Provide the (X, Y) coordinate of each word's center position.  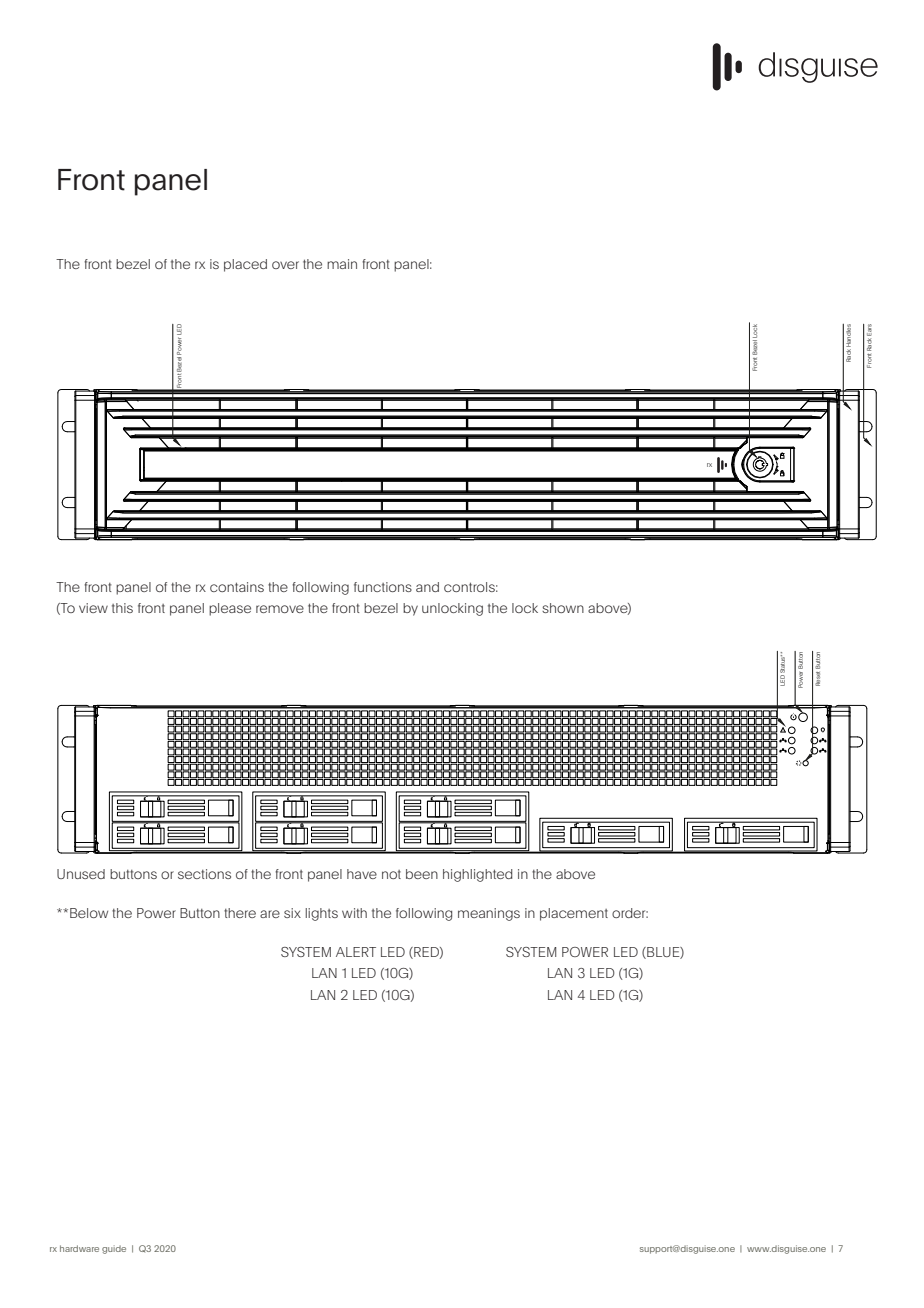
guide (114, 1249)
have (362, 874)
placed (245, 265)
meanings (489, 914)
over (285, 265)
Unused (81, 874)
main (342, 264)
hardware (79, 1248)
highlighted (477, 875)
